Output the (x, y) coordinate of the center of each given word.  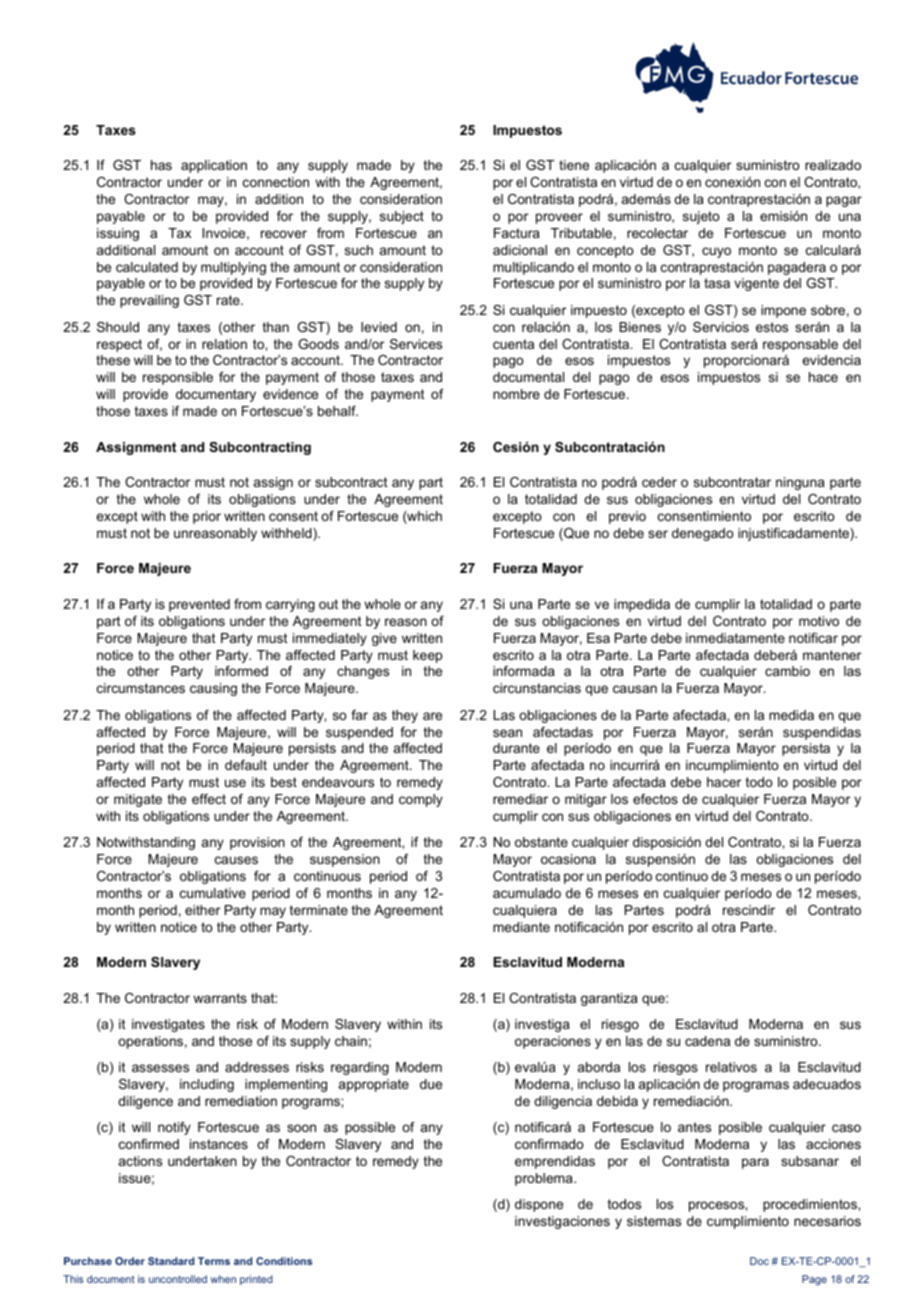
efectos (655, 799)
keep (427, 656)
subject (402, 217)
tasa (717, 283)
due (431, 1084)
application (214, 166)
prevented (199, 605)
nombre (516, 394)
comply (421, 800)
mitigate (138, 800)
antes (694, 1127)
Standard (171, 1261)
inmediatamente (735, 638)
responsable (800, 345)
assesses (160, 1068)
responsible (178, 378)
